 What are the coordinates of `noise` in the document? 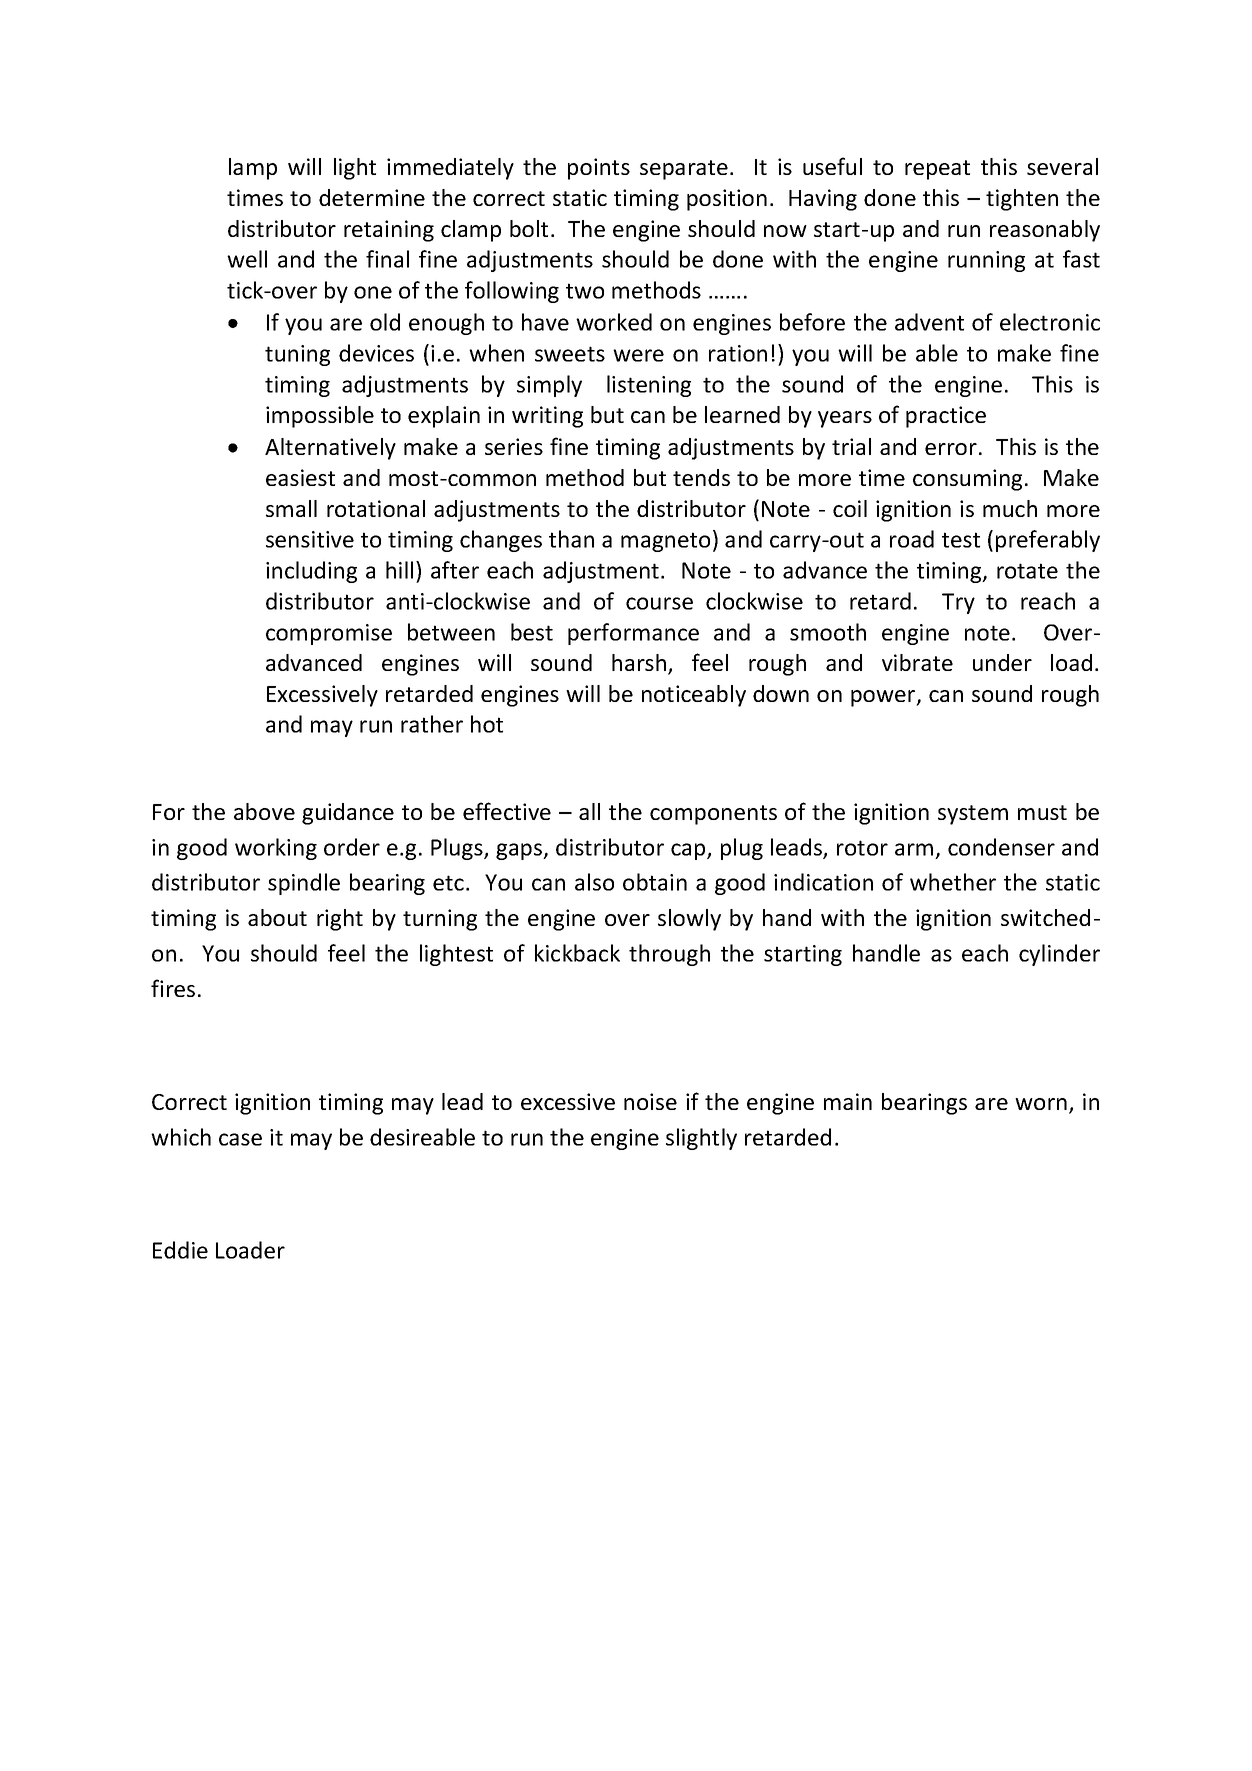 It's located at (650, 1101).
